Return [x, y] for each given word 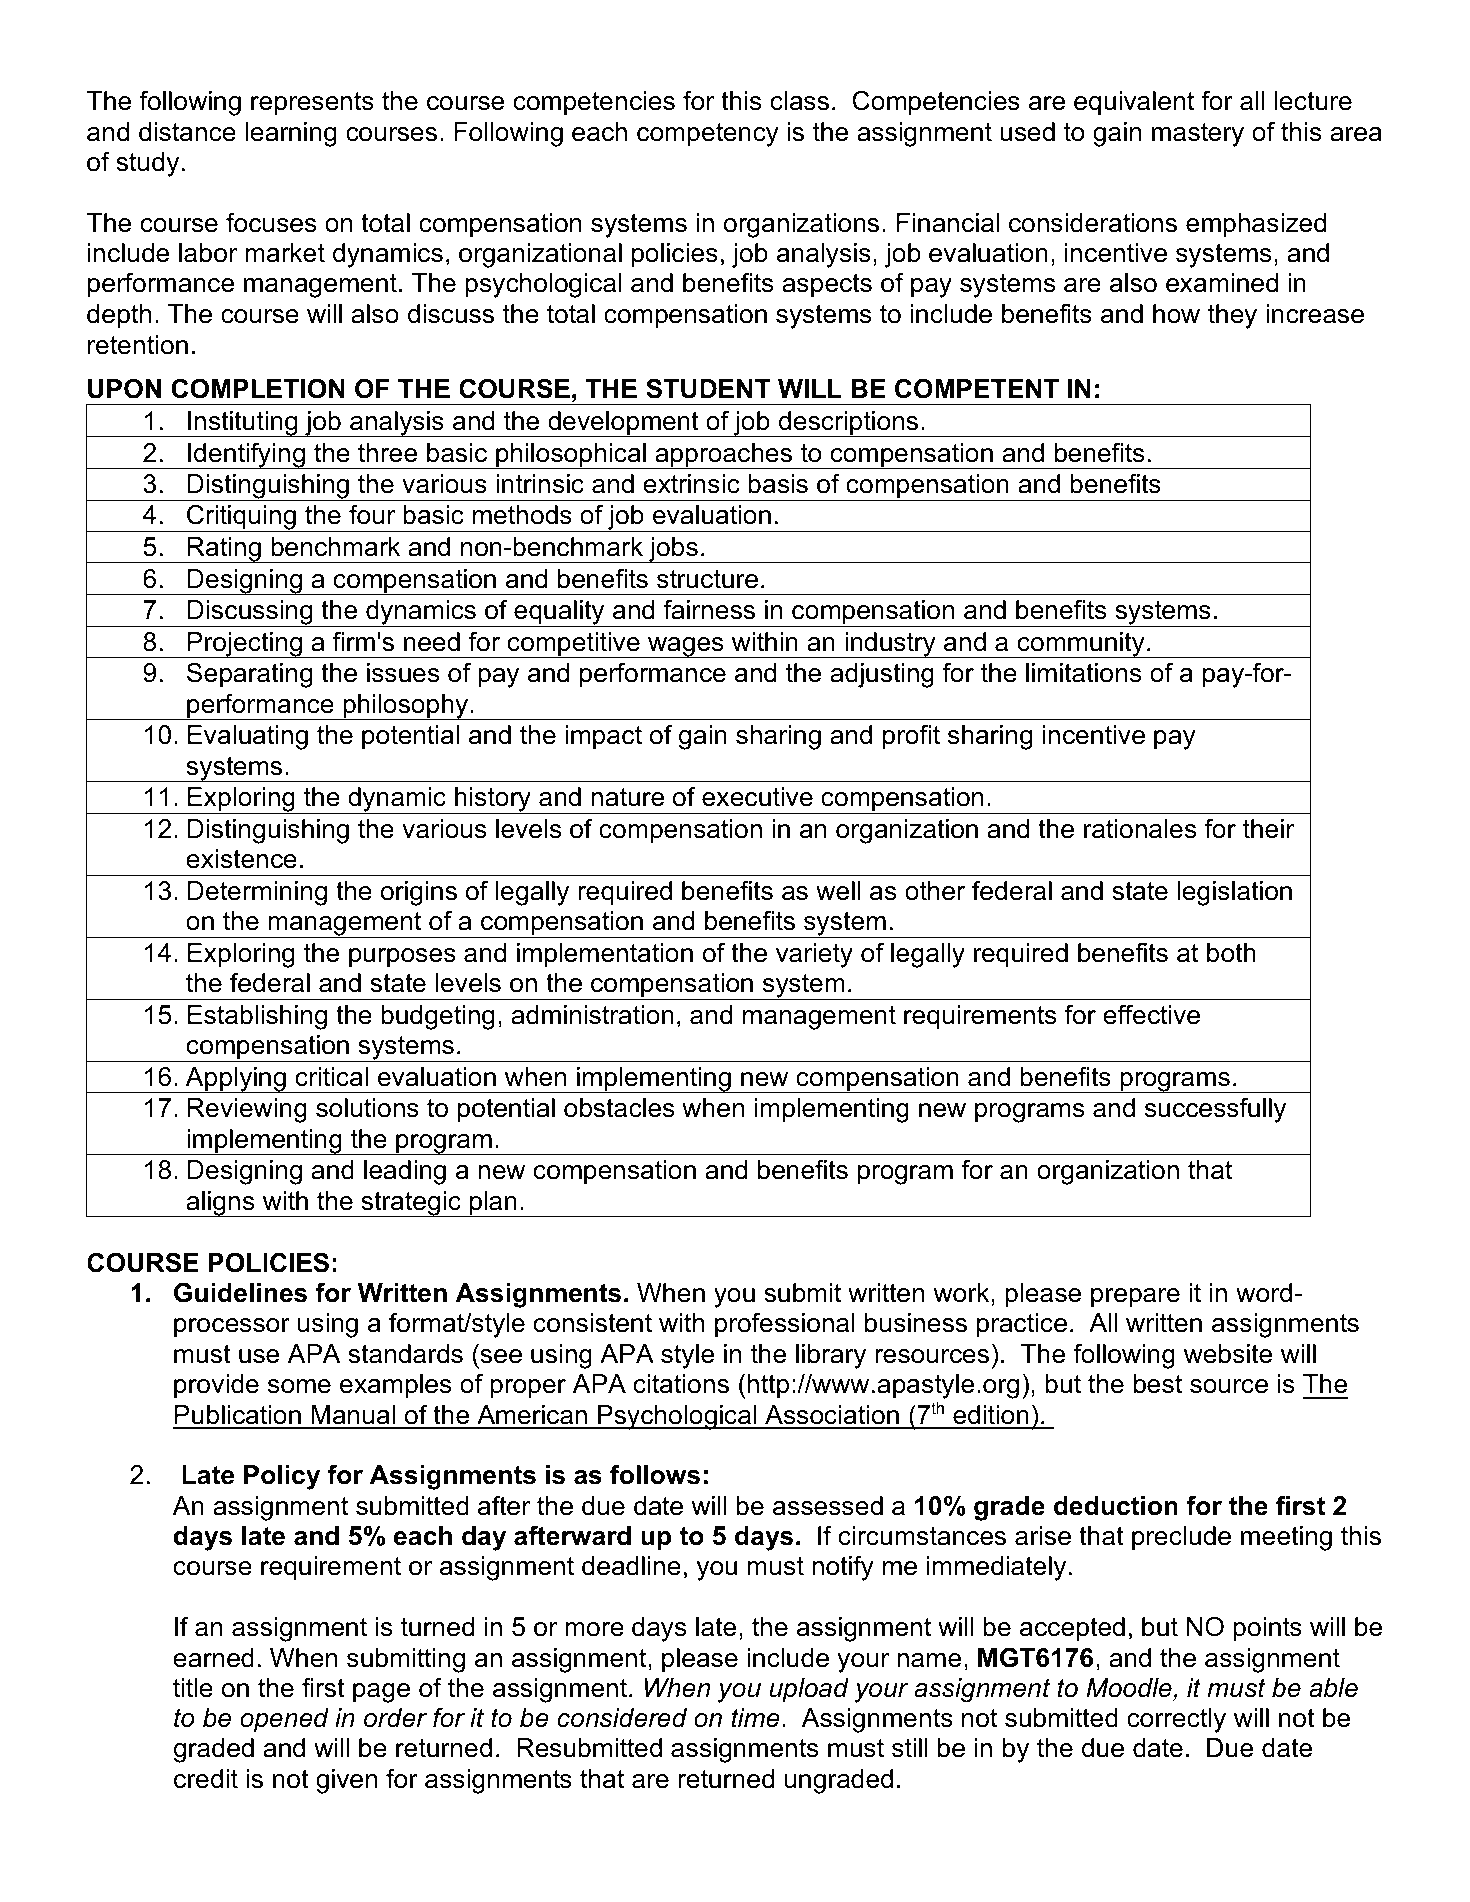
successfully [1215, 1110]
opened [284, 1720]
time [755, 1718]
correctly [1176, 1720]
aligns [220, 1204]
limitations [1083, 673]
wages [686, 647]
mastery [1198, 135]
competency [708, 135]
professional [785, 1325]
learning [290, 134]
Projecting [245, 645]
